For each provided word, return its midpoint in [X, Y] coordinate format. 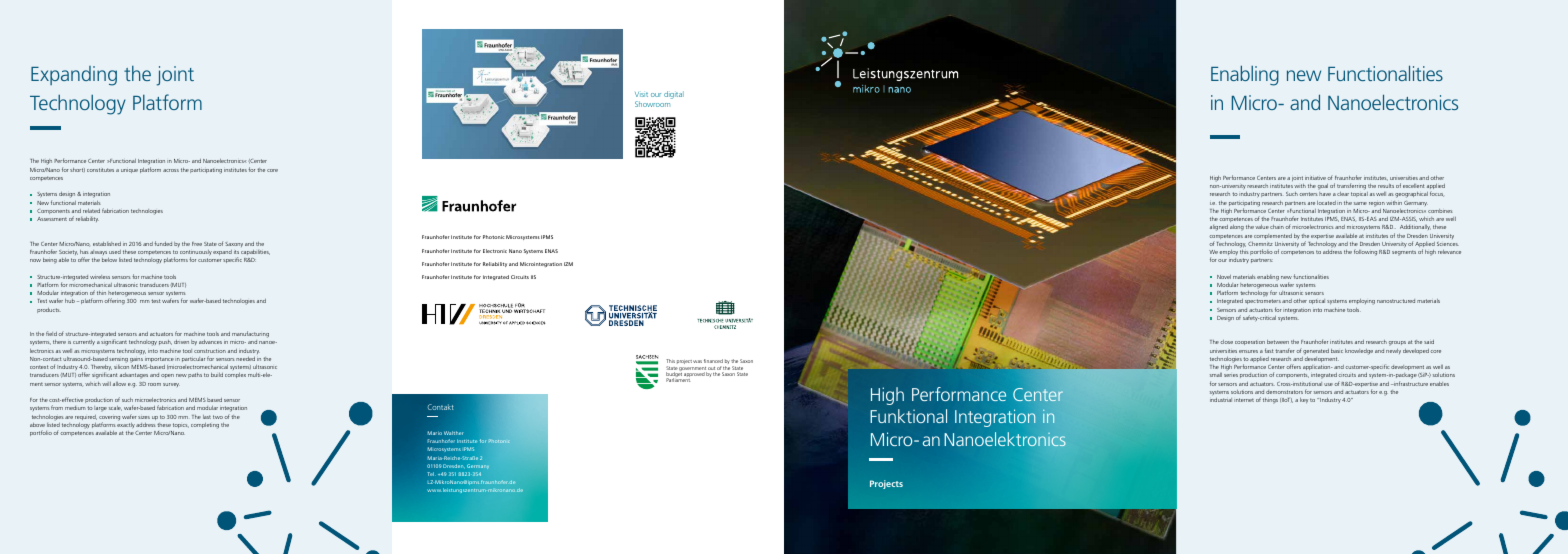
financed [713, 361]
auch [1286, 400]
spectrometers [1264, 303]
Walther [454, 433]
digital [674, 95]
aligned [1219, 228]
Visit [641, 94]
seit [1298, 203]
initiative [1315, 178]
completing [205, 426]
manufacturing [250, 334]
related [91, 211]
